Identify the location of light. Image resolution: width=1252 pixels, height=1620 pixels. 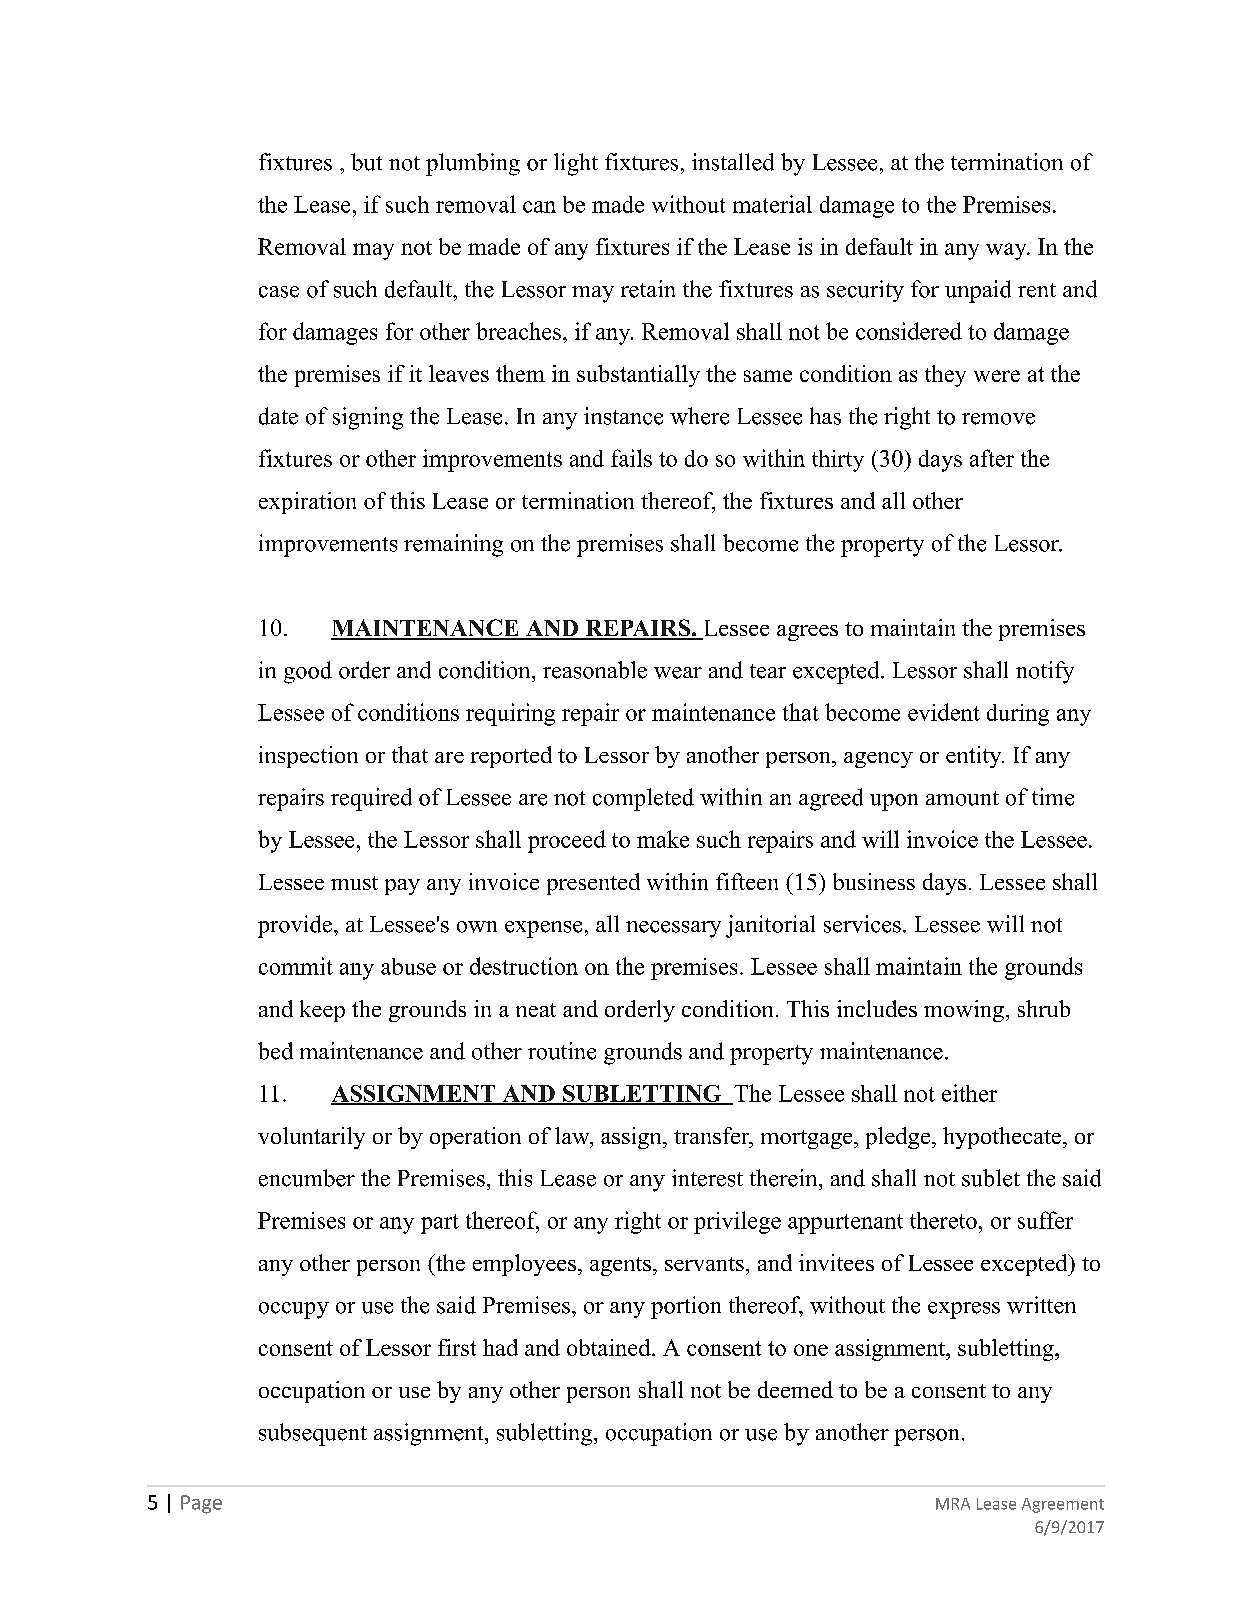
(576, 164).
